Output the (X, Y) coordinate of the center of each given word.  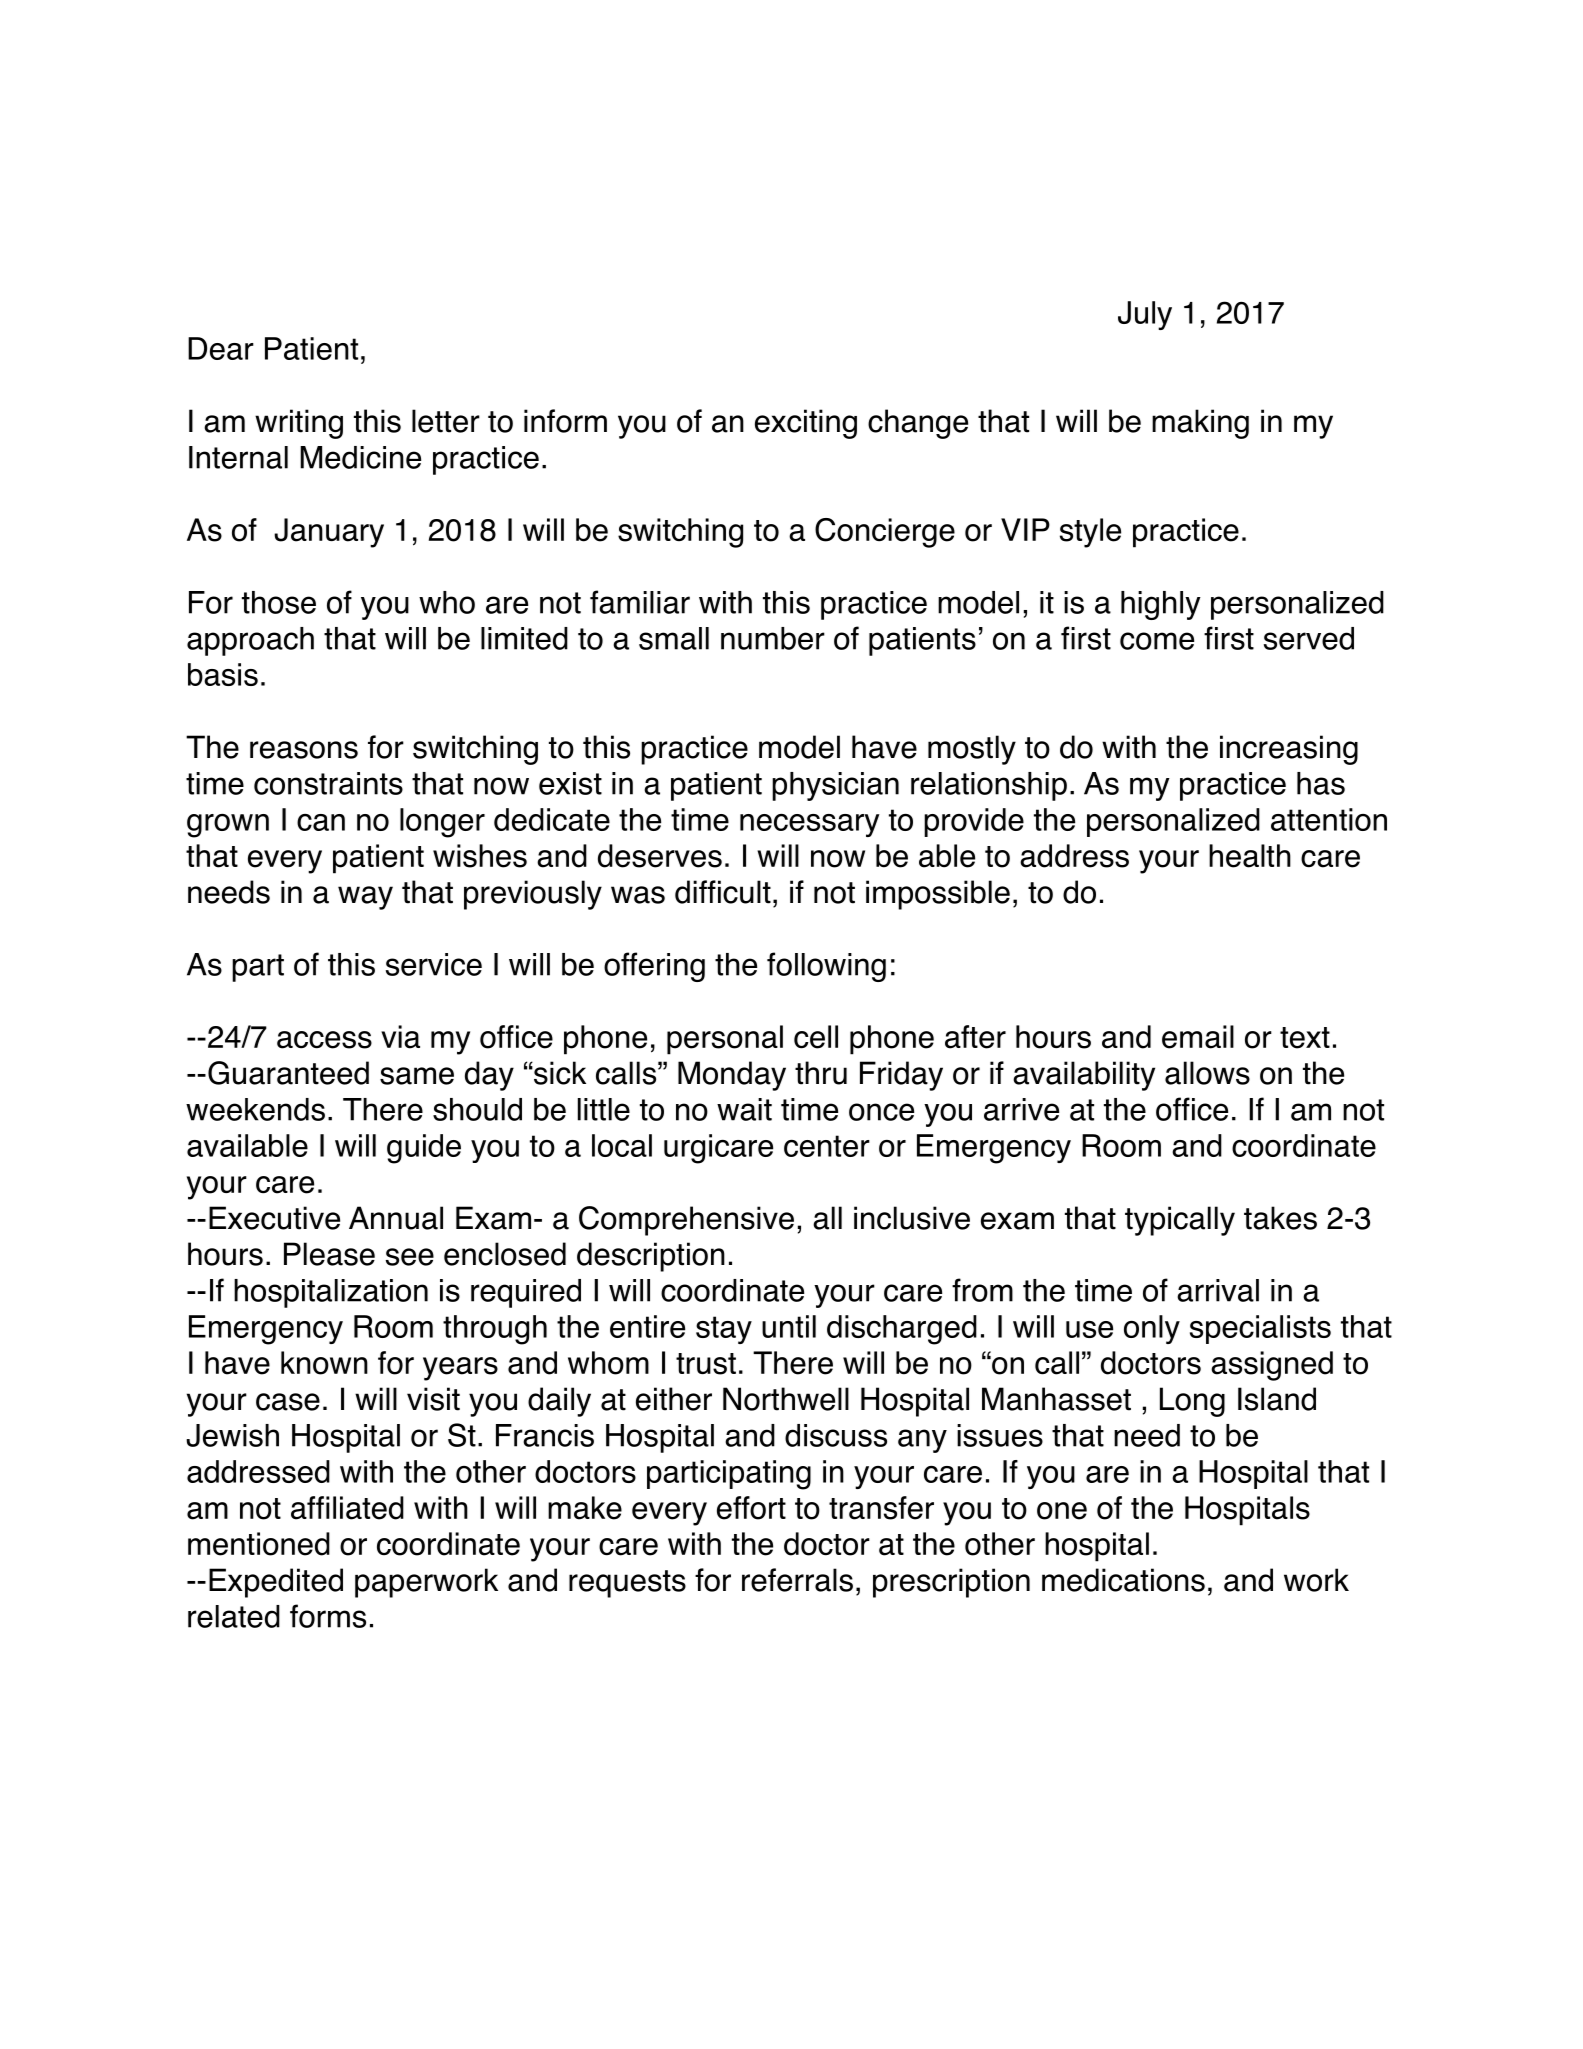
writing (299, 424)
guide (424, 1149)
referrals (797, 1580)
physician (835, 786)
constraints (328, 783)
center (827, 1146)
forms (328, 1616)
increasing (1289, 750)
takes (1280, 1218)
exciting (806, 424)
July (1145, 315)
